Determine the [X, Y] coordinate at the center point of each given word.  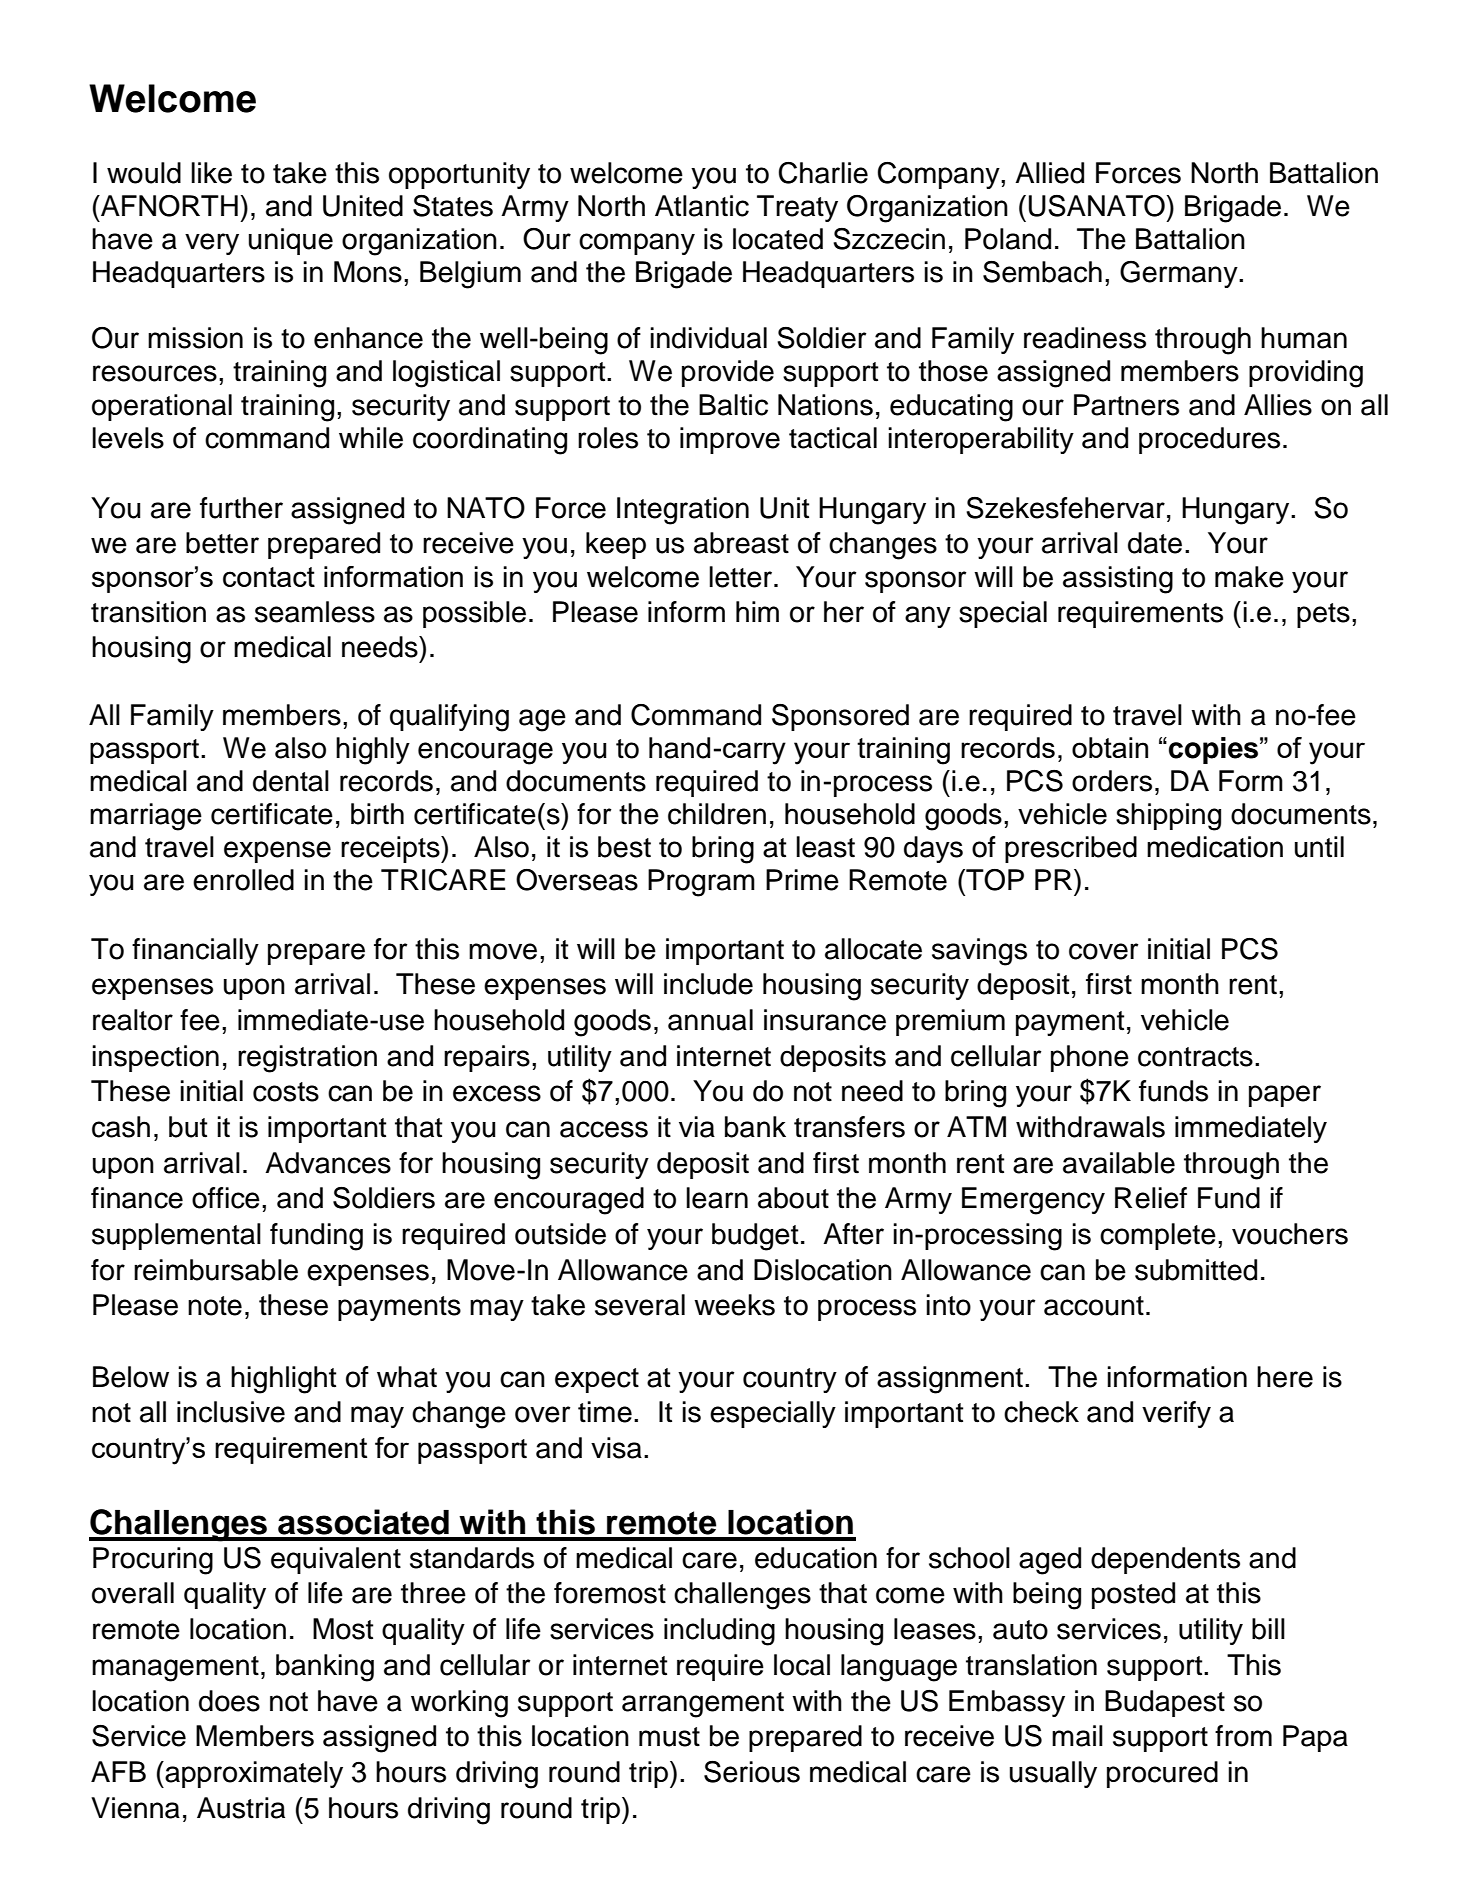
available [1119, 1163]
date [1155, 543]
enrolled [243, 880]
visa [616, 1448]
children [717, 814]
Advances [328, 1163]
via [697, 1127]
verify [1176, 1414]
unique [291, 241]
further [241, 508]
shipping [1168, 817]
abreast [741, 543]
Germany [1180, 274]
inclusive [231, 1412]
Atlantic [702, 206]
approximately [253, 1774]
